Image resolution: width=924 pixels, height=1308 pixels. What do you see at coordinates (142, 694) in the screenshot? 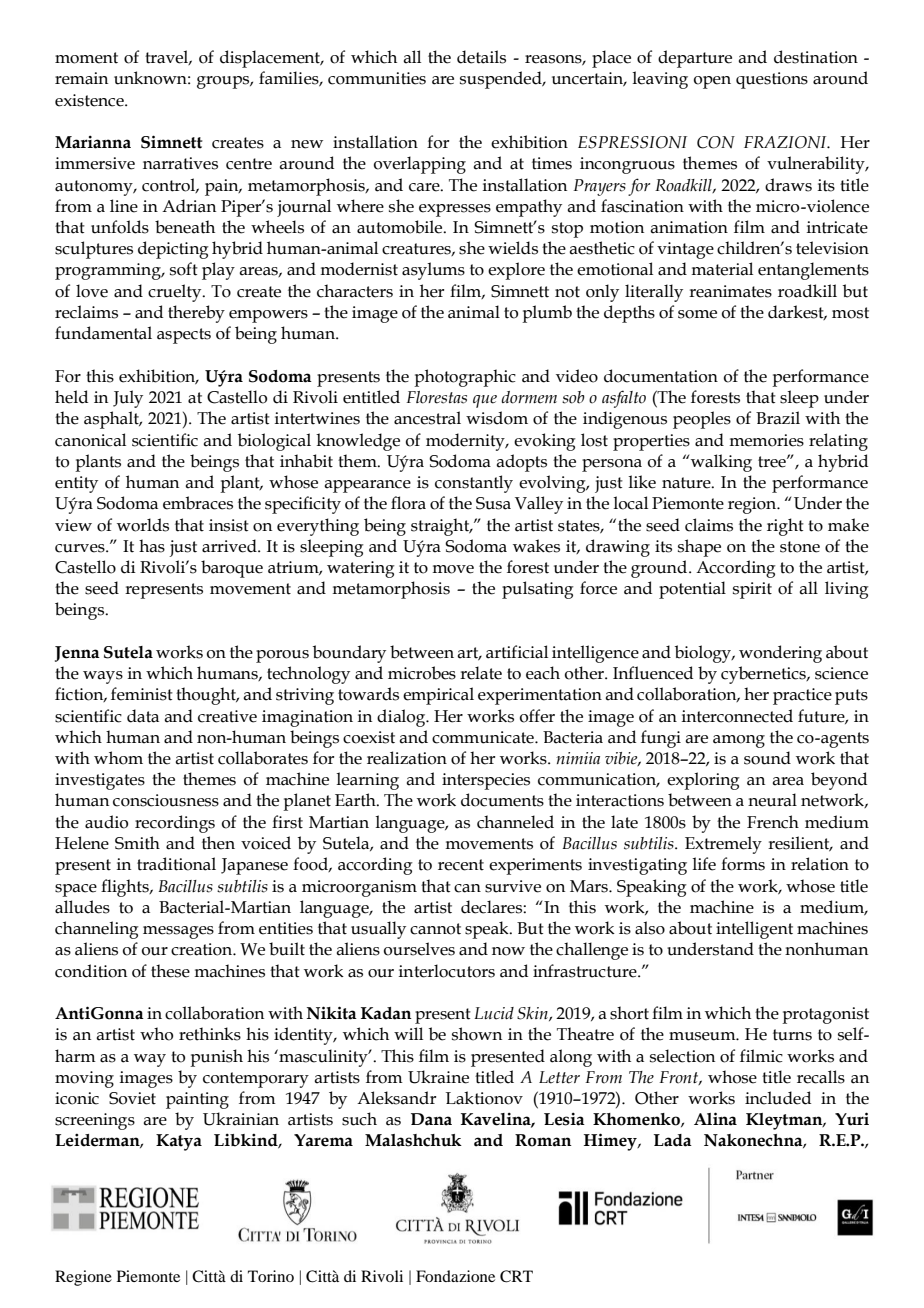
I see `feminist` at bounding box center [142, 694].
